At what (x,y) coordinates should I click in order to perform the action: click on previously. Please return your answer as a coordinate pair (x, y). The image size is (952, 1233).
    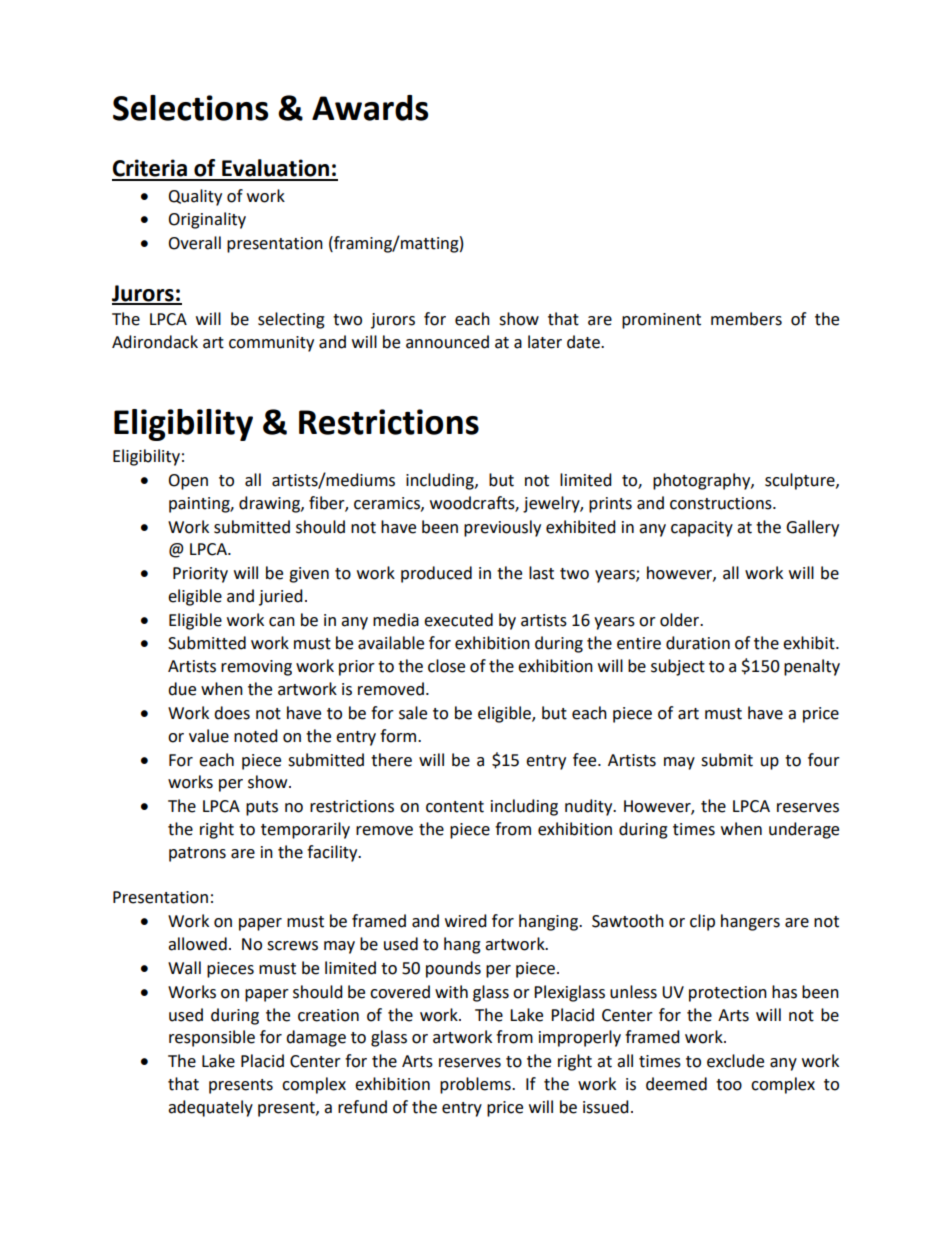
    Looking at the image, I should click on (502, 528).
